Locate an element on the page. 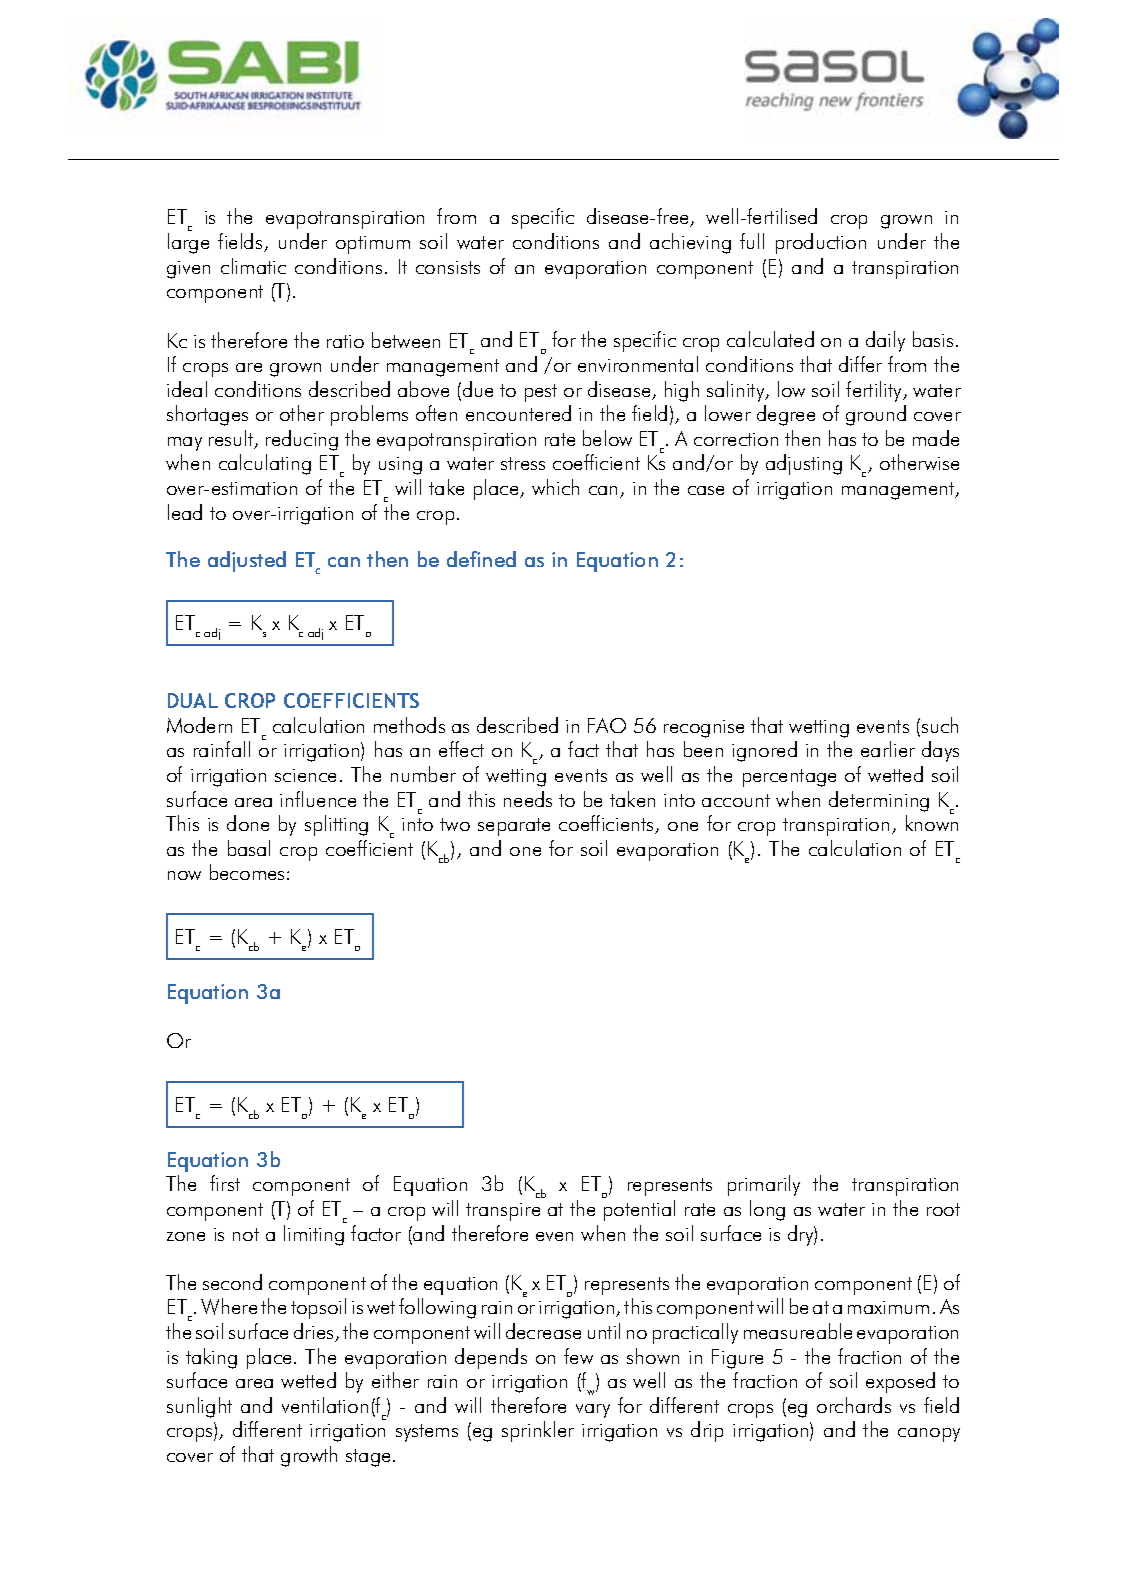 The width and height of the document is (1127, 1593). climatic is located at coordinates (253, 266).
